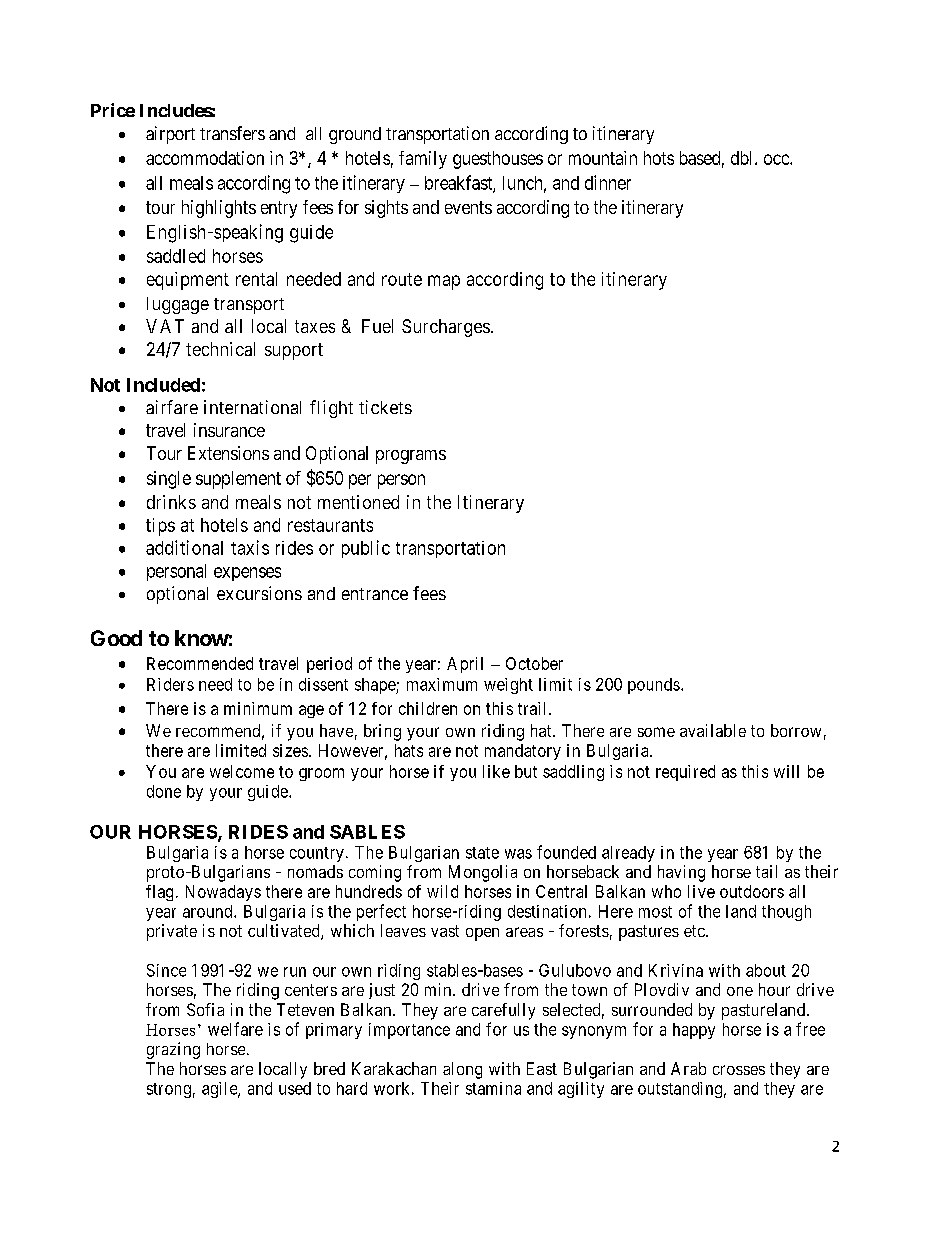 The image size is (952, 1233). What do you see at coordinates (739, 1070) in the image?
I see `crosses` at bounding box center [739, 1070].
